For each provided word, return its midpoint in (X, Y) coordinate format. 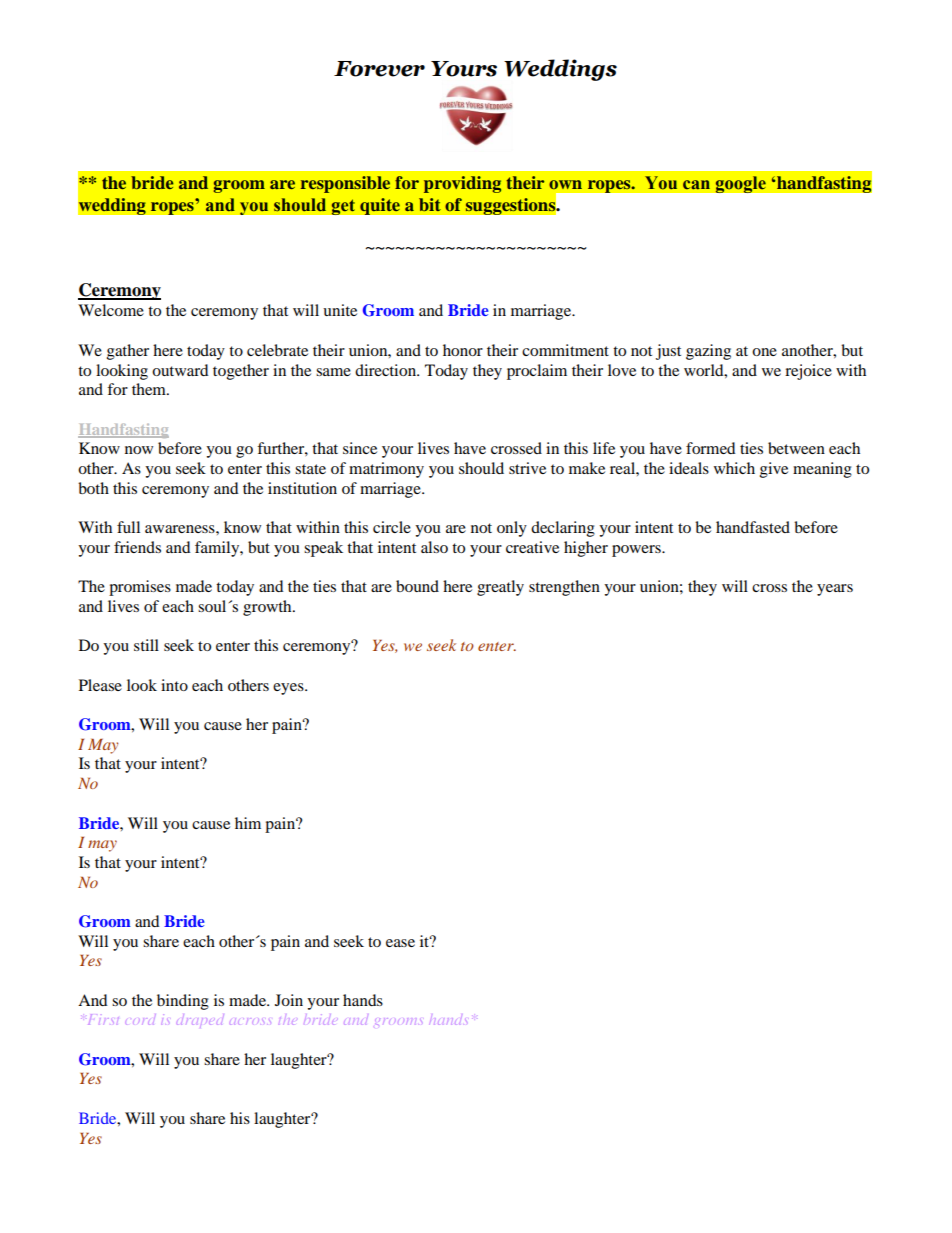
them (150, 389)
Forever (379, 69)
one (764, 352)
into (174, 685)
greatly (500, 588)
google (740, 184)
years (835, 590)
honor (463, 350)
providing (462, 184)
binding (183, 1002)
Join (289, 1000)
